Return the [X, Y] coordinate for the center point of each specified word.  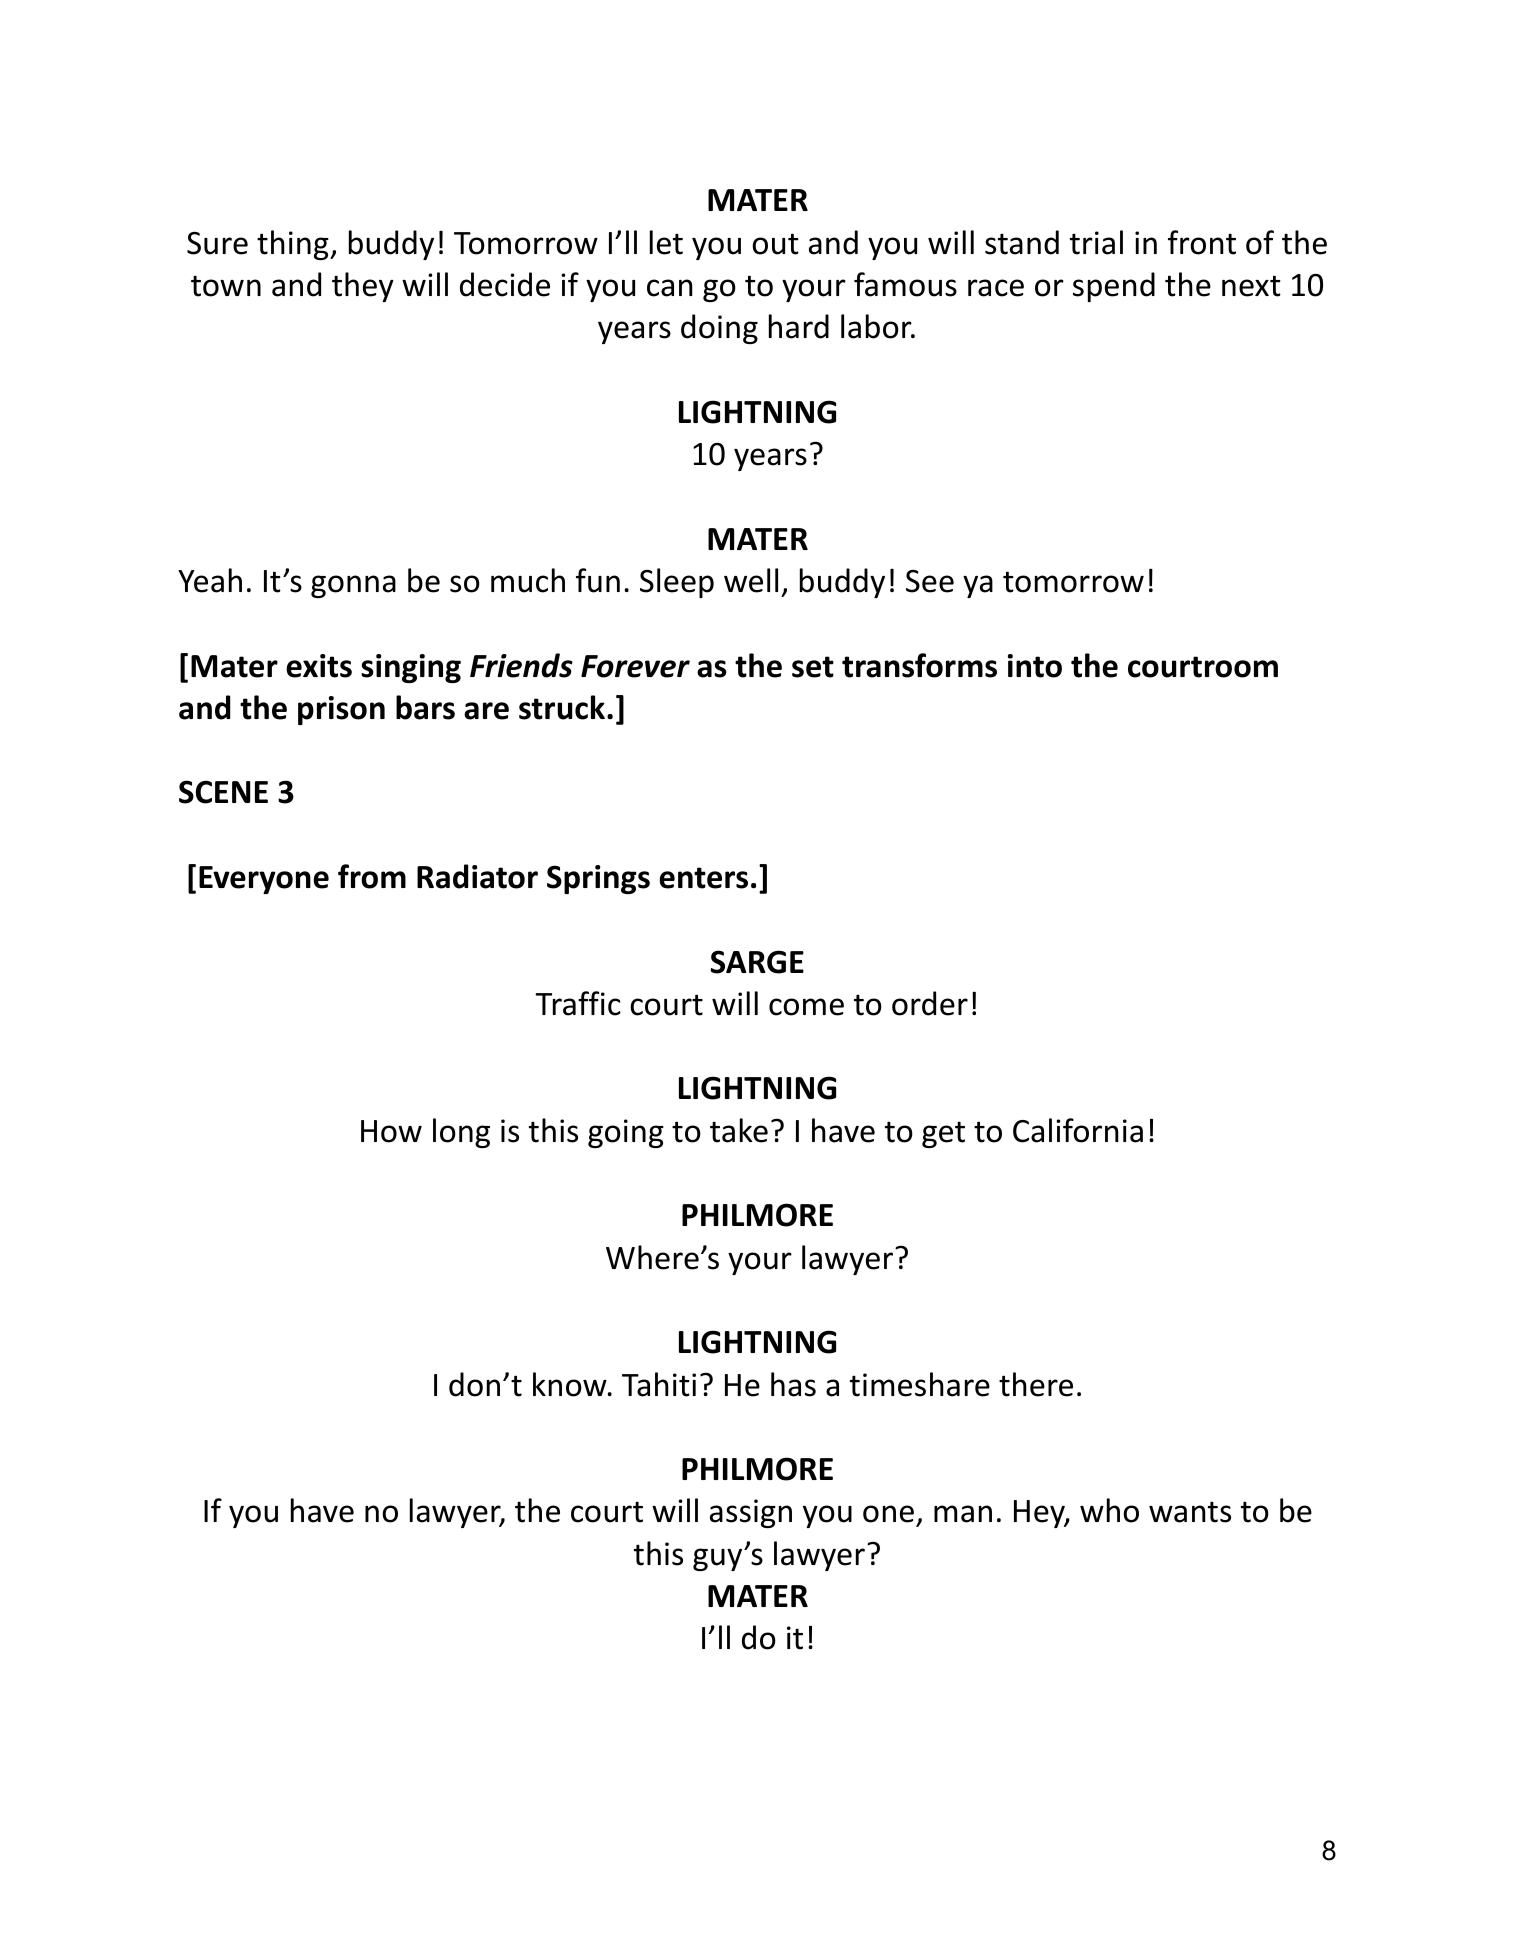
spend [1114, 287]
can [670, 288]
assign [751, 1513]
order [930, 1003]
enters [703, 878]
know [571, 1384]
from [372, 876]
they [363, 287]
